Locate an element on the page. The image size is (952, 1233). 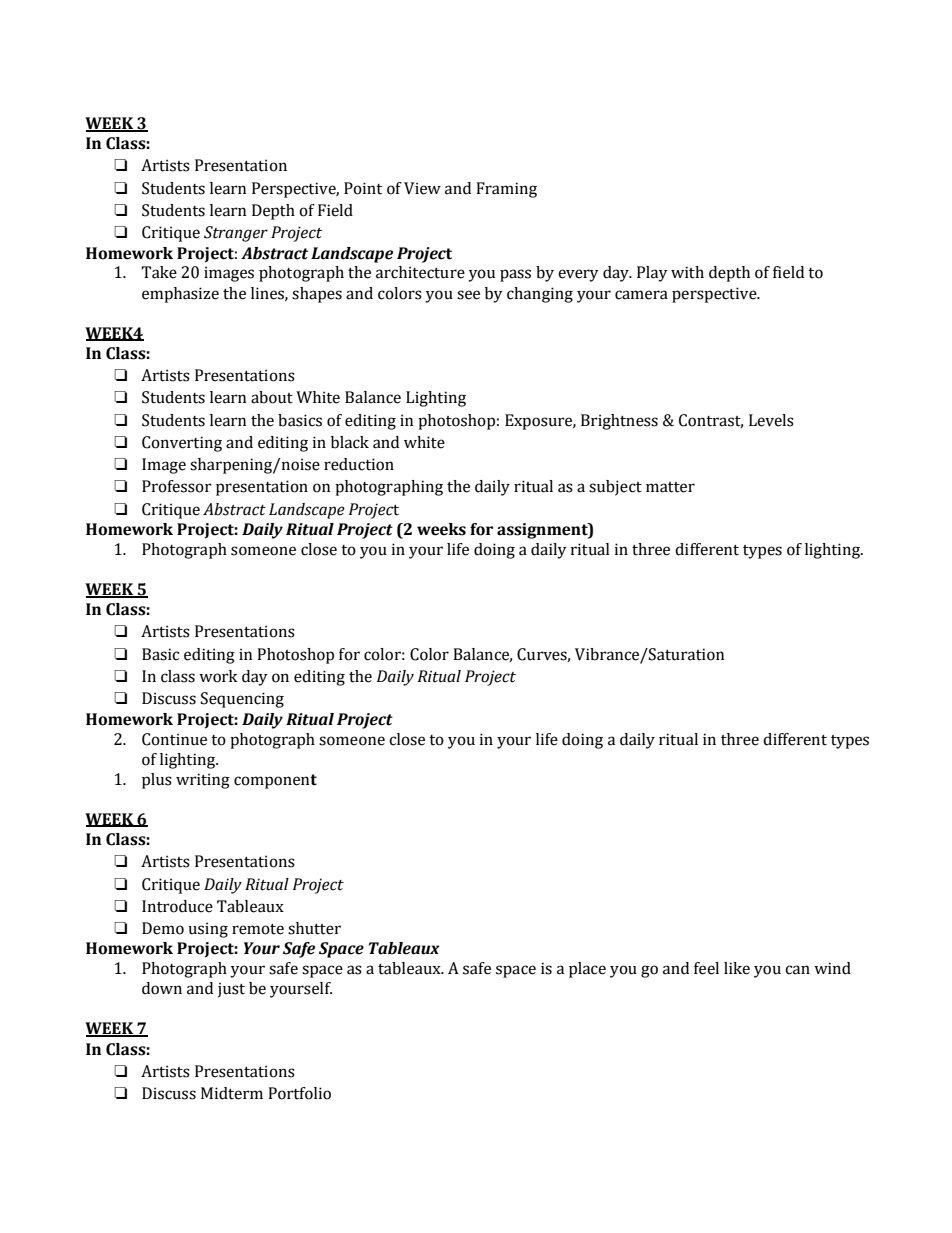
Framing is located at coordinates (506, 190).
